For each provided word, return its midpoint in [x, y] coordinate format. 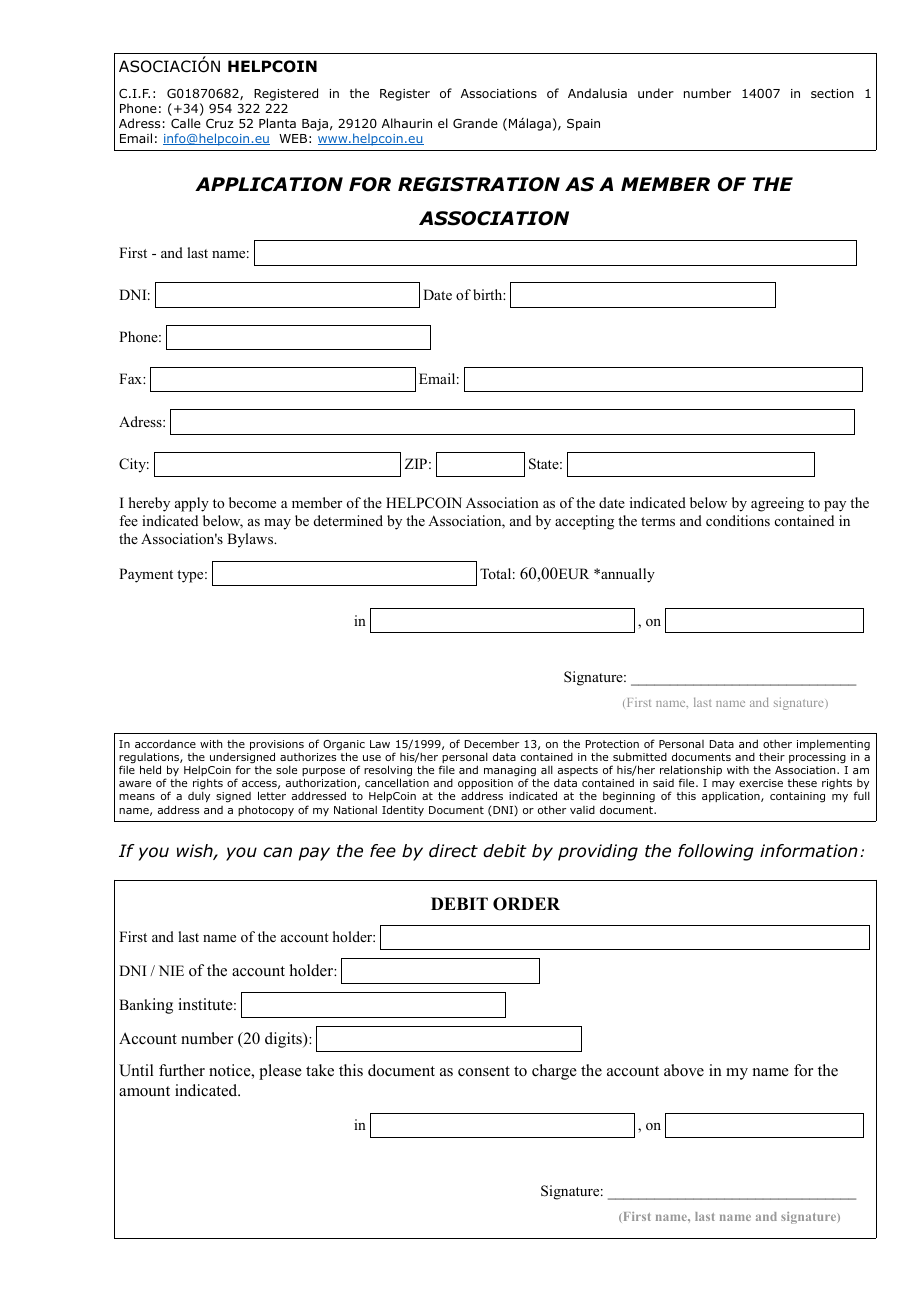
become [252, 502]
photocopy [266, 811]
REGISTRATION [479, 184]
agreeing [777, 504]
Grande [475, 123]
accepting [584, 522]
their [772, 757]
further [182, 1070]
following [716, 852]
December [492, 743]
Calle [186, 123]
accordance [165, 744]
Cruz [220, 123]
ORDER [526, 904]
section [832, 93]
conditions [738, 521]
